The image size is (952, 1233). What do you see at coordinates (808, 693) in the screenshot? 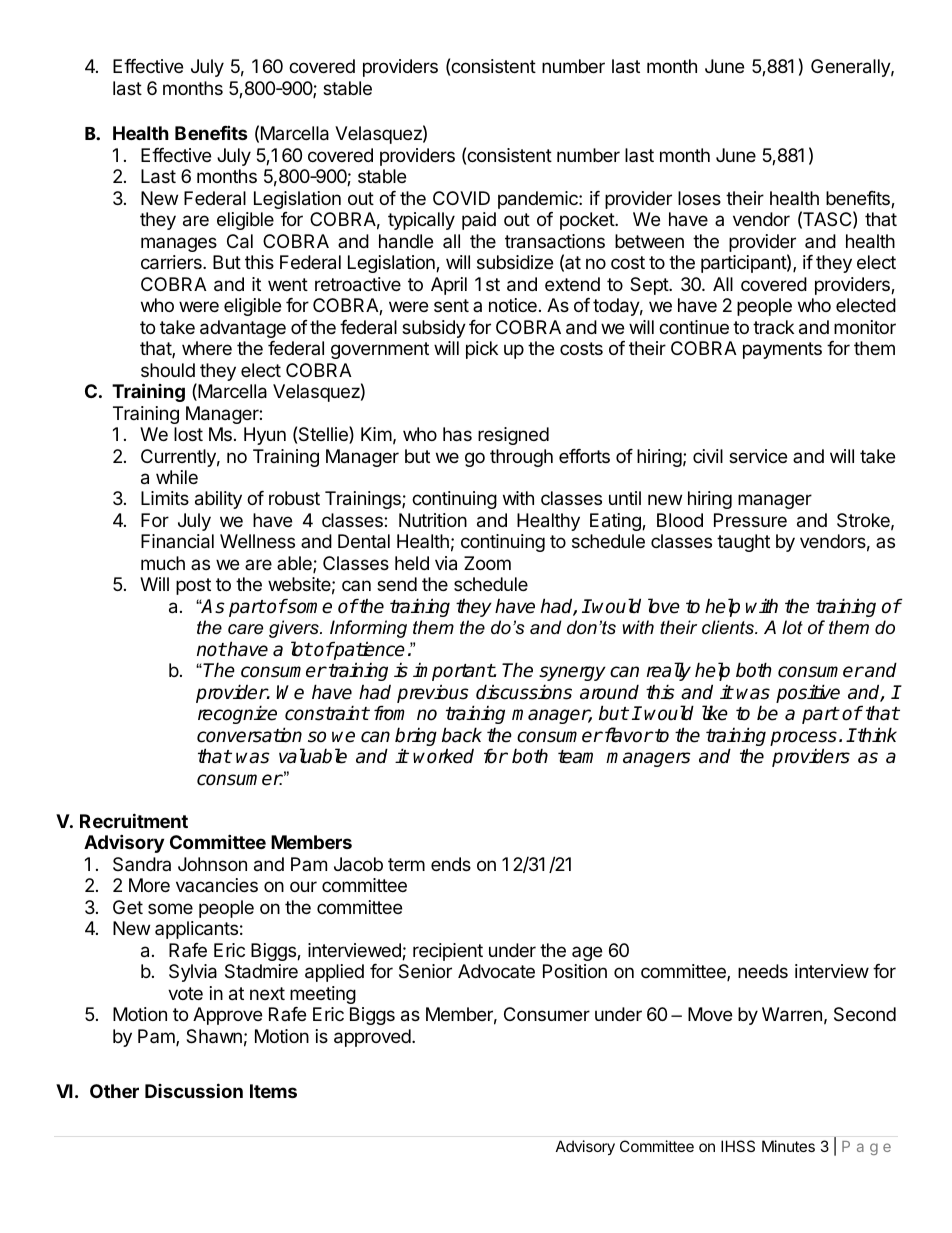
I see `positive` at bounding box center [808, 693].
